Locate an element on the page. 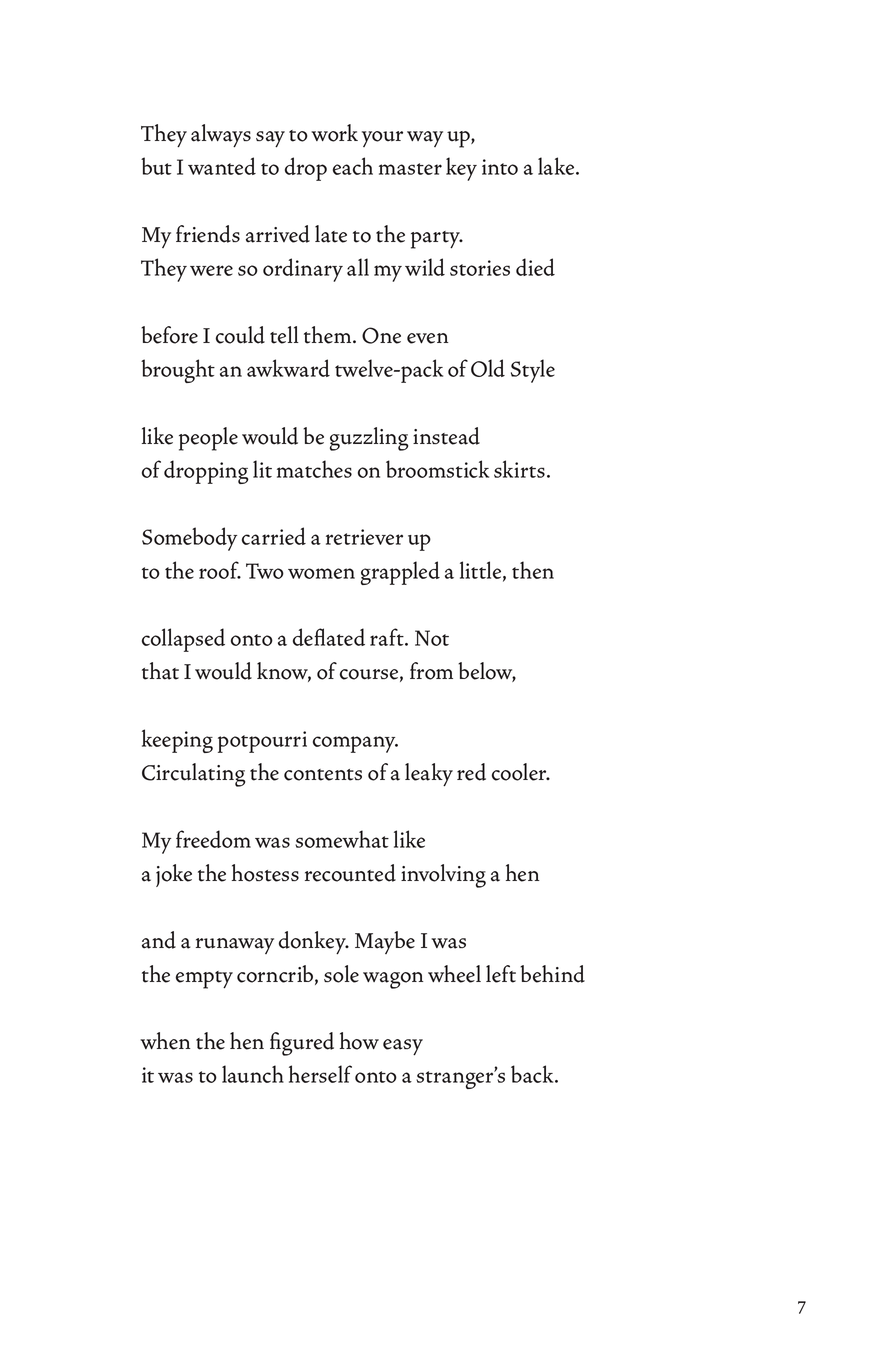 The width and height of the page is (887, 1372). into is located at coordinates (500, 167).
